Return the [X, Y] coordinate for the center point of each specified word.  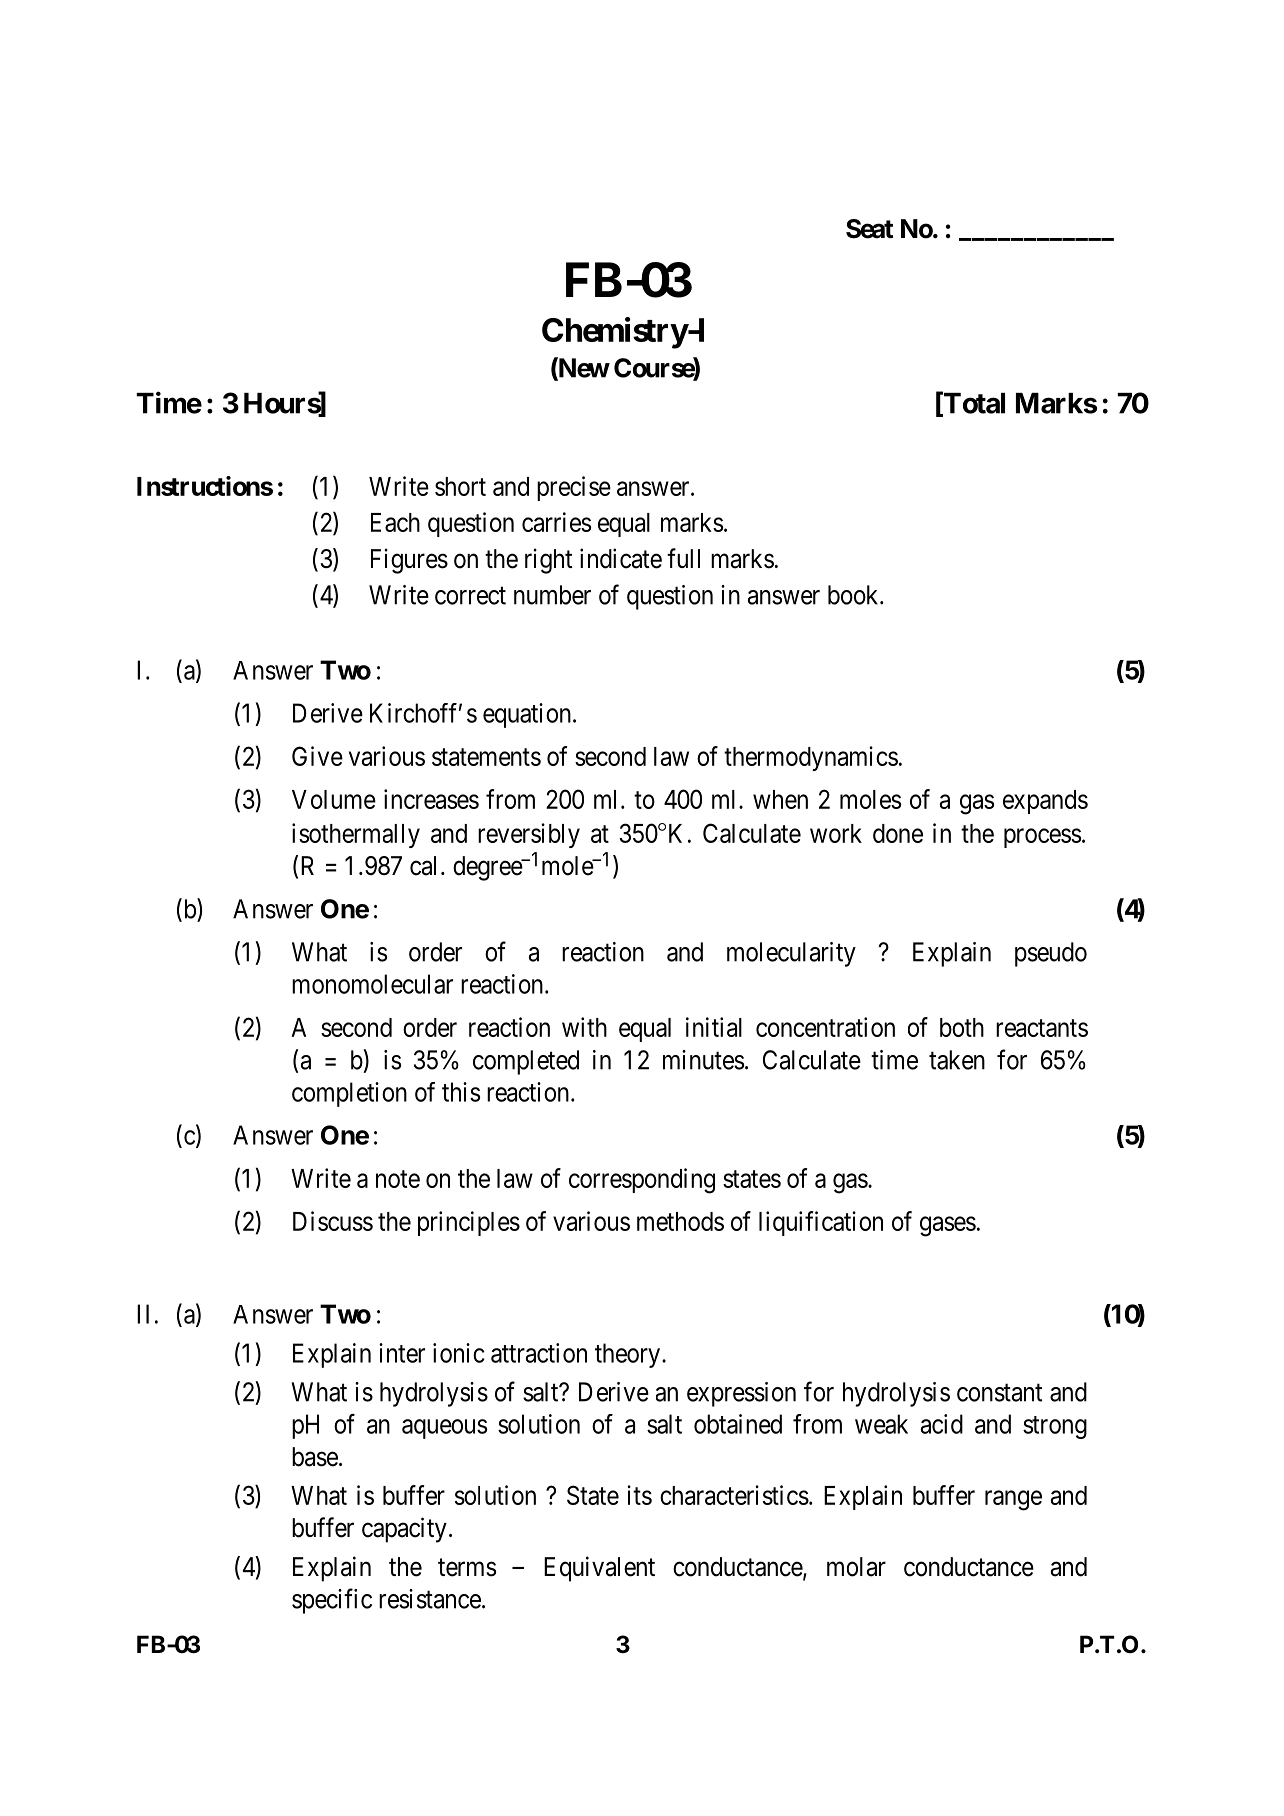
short [460, 486]
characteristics [734, 1495]
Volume [334, 799]
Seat [869, 229]
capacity [404, 1530]
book [854, 595]
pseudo [1051, 954]
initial [714, 1027]
